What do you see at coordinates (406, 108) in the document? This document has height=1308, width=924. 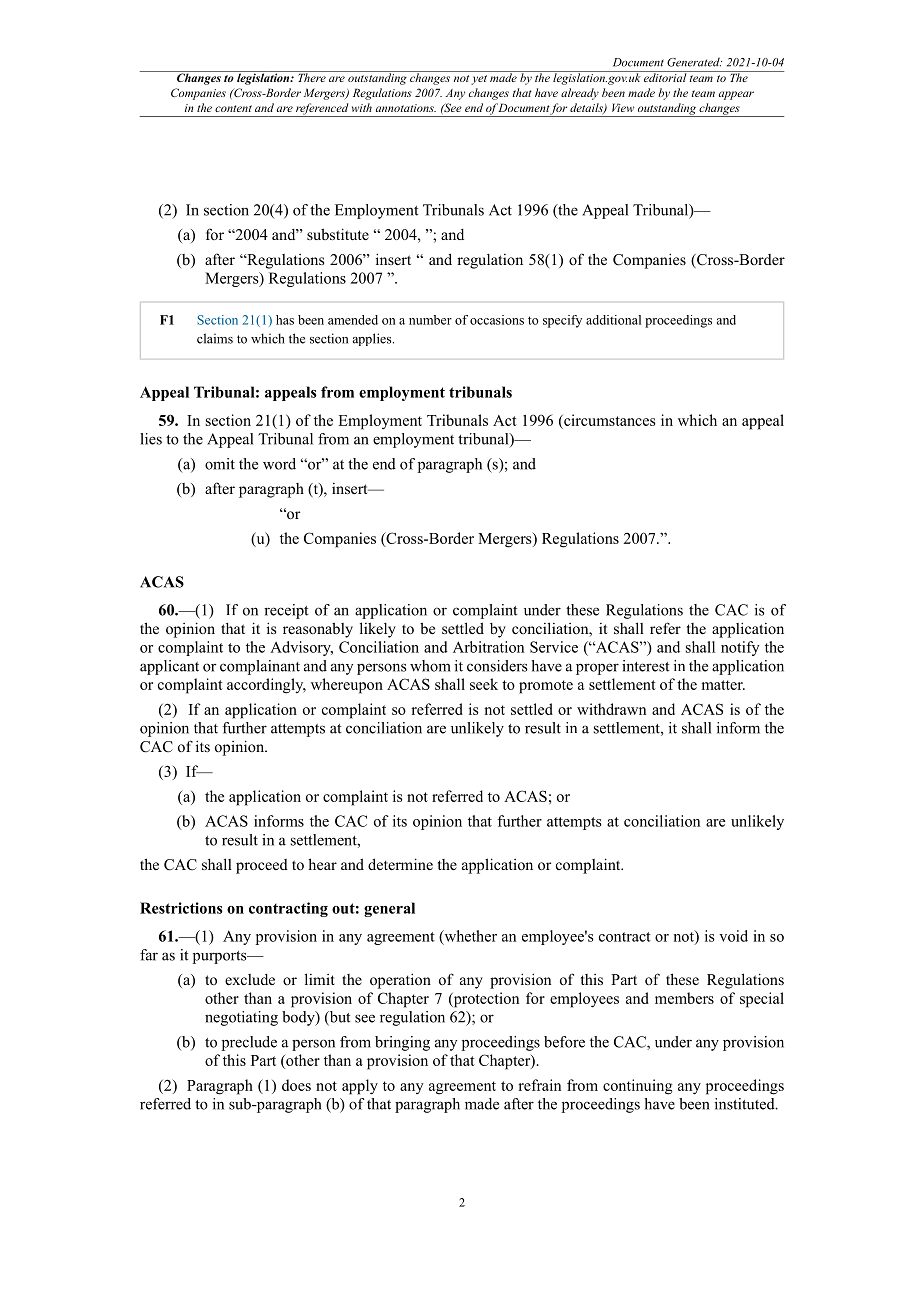 I see `annotations` at bounding box center [406, 108].
